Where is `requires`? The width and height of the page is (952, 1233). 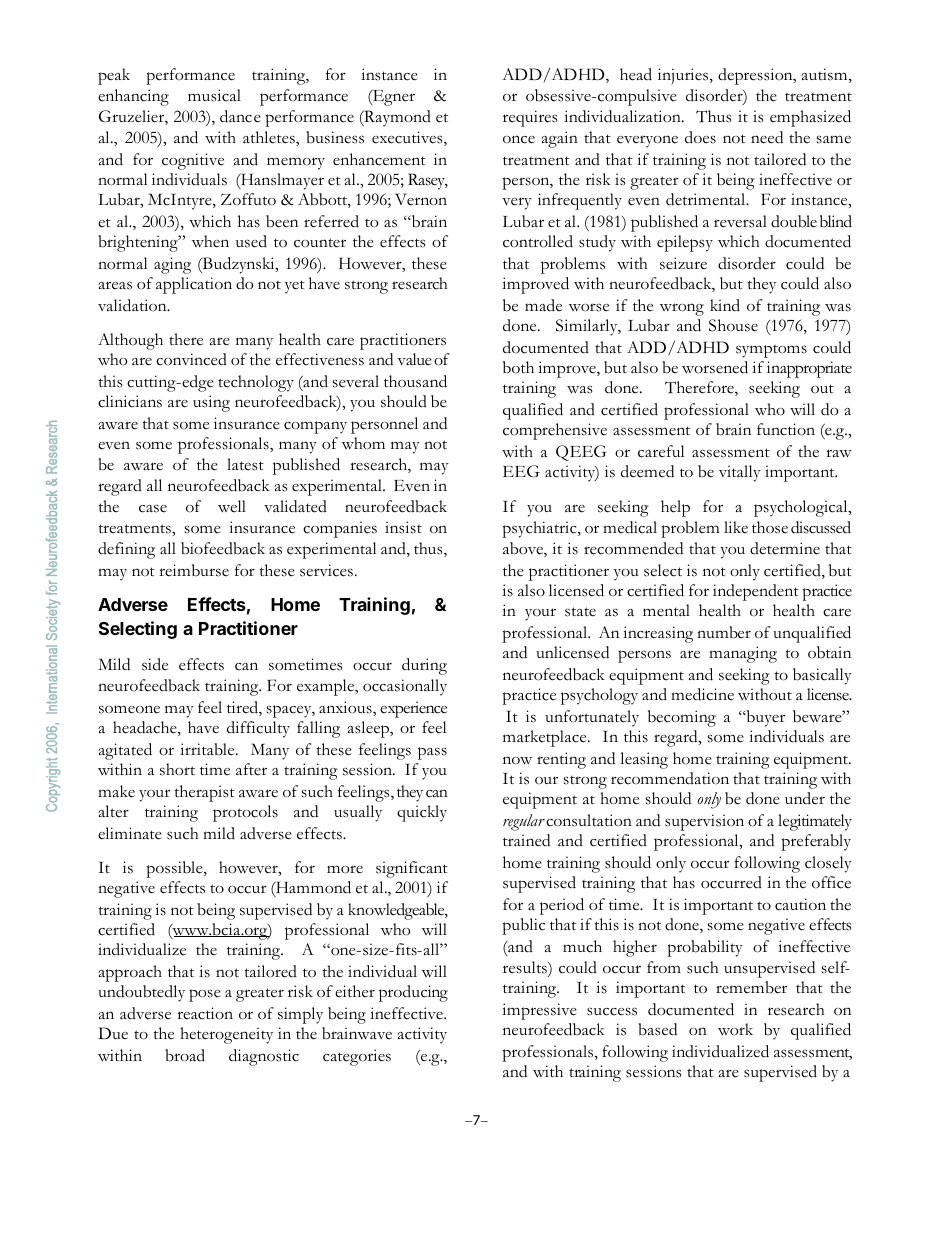
requires is located at coordinates (530, 118).
